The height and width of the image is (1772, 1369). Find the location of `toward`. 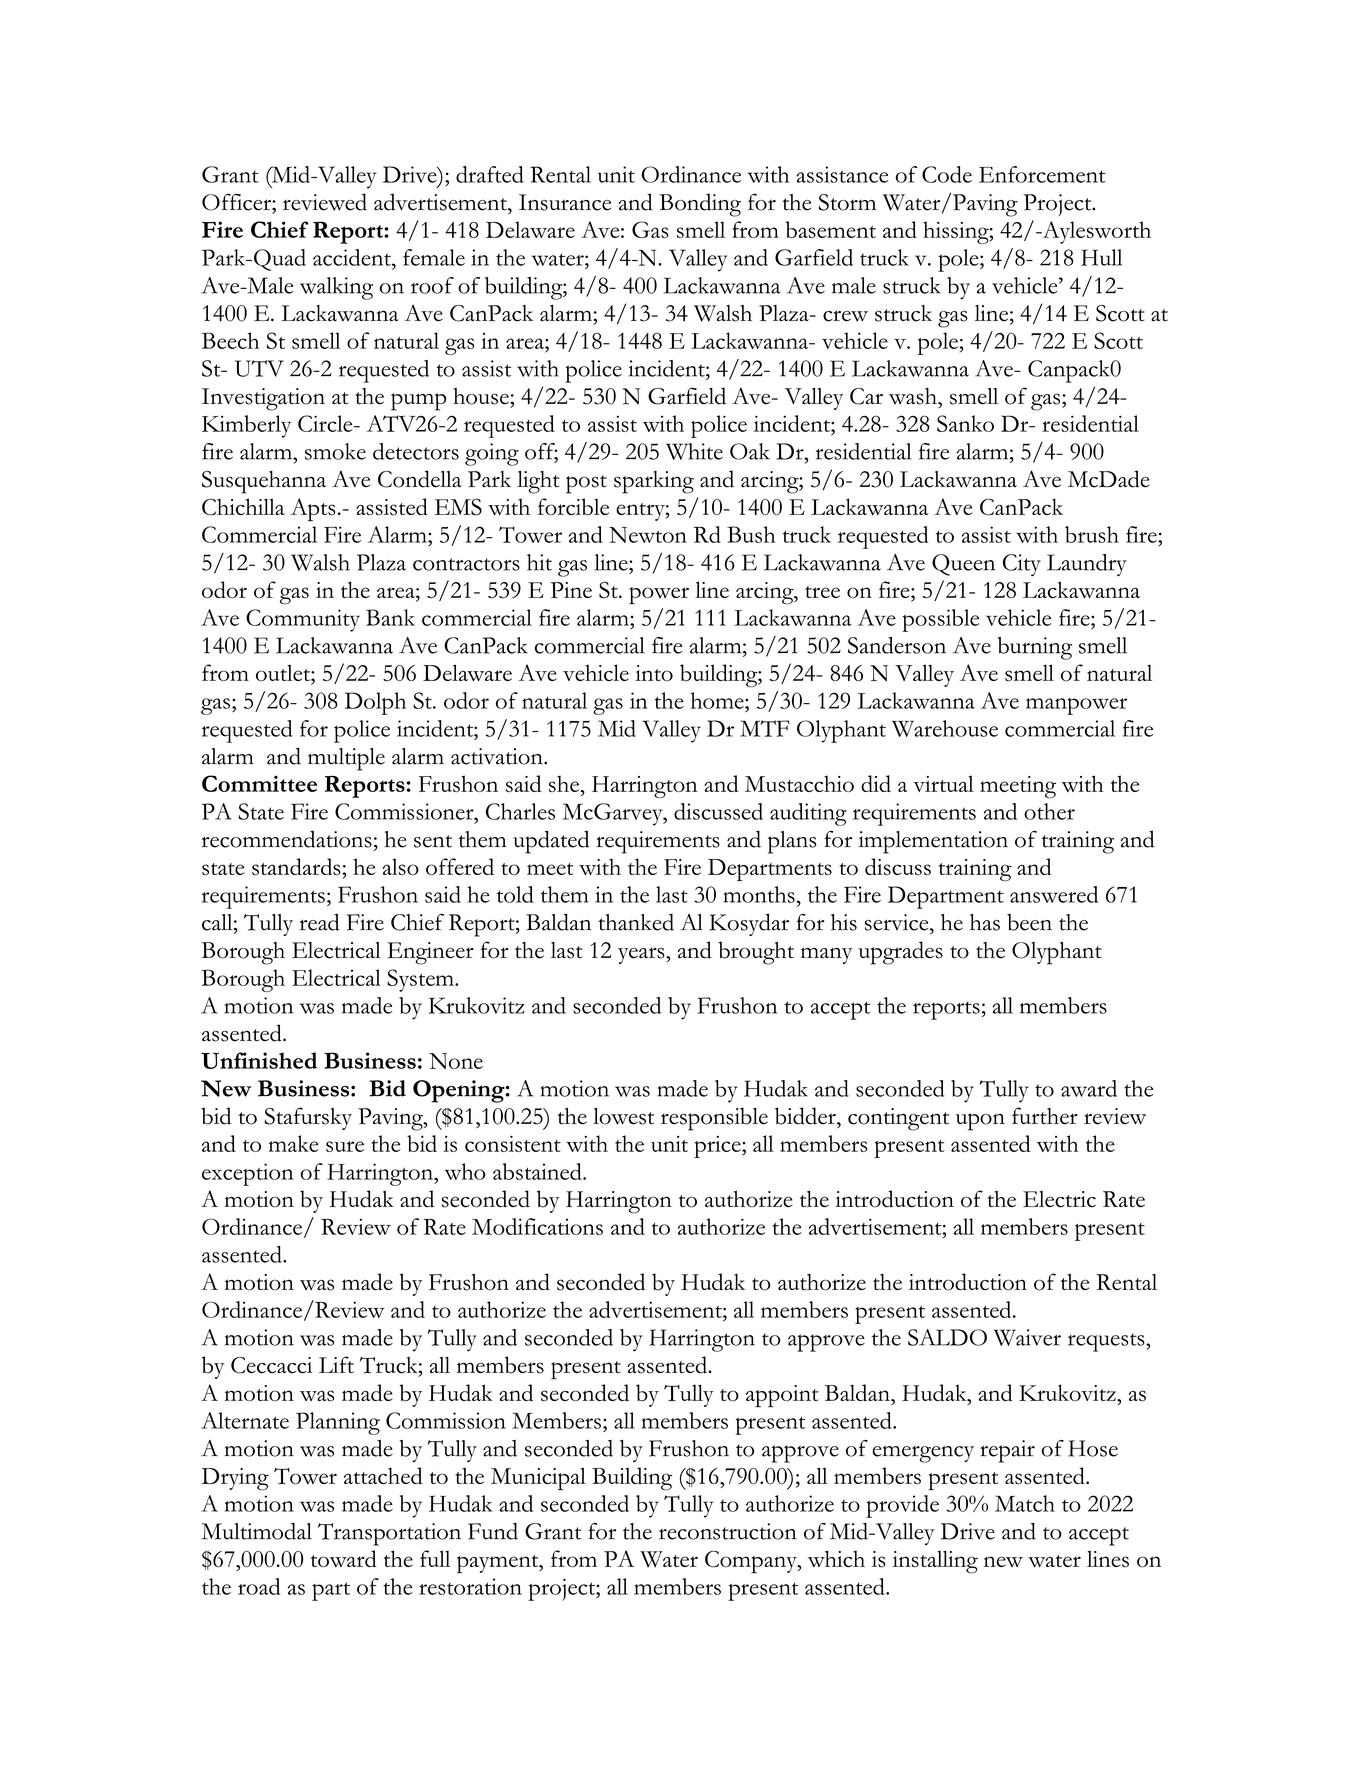

toward is located at coordinates (344, 1558).
